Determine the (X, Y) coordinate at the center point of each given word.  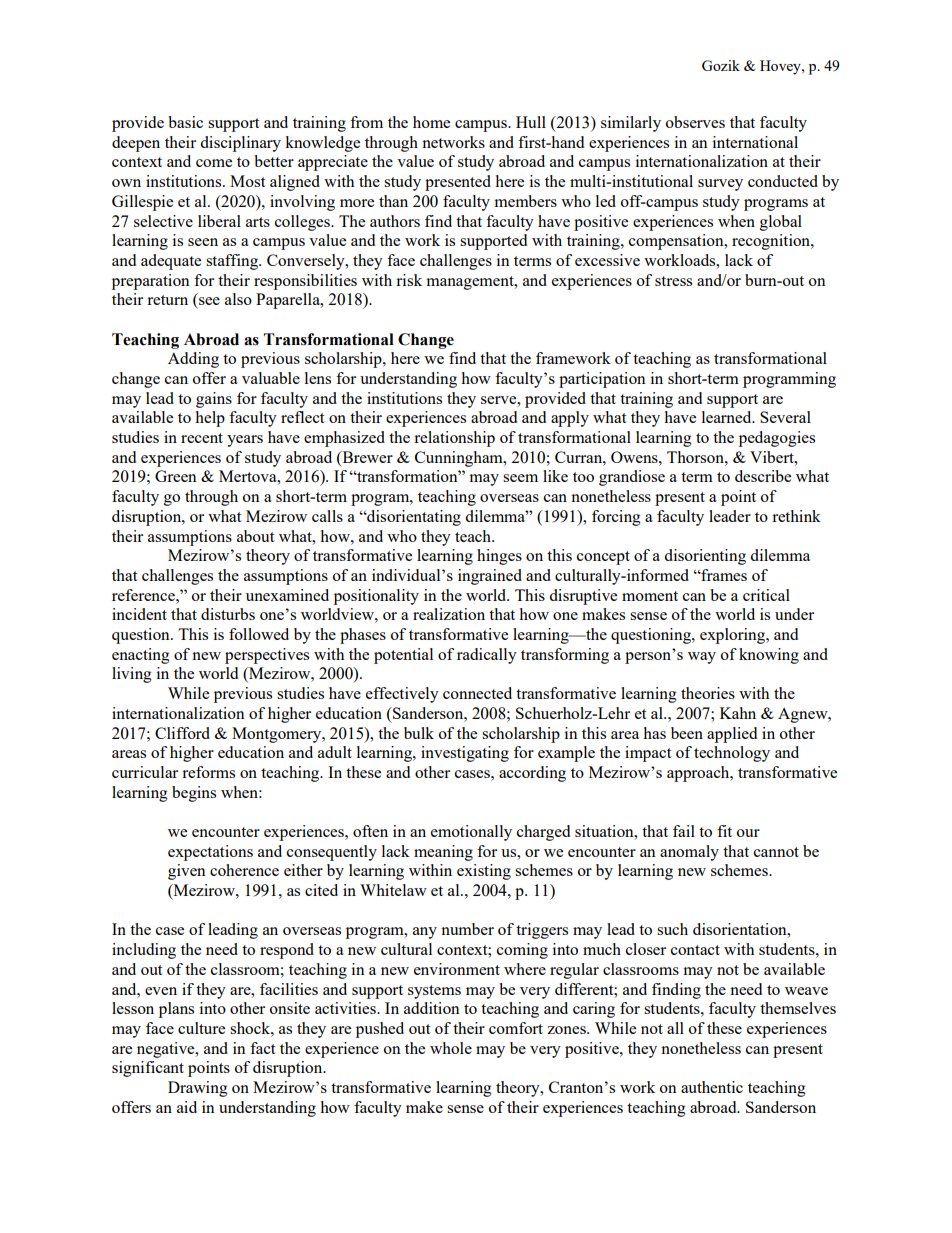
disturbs (228, 614)
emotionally (471, 833)
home (431, 122)
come (214, 163)
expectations (210, 853)
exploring (733, 636)
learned (728, 417)
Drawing (198, 1089)
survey (720, 185)
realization (449, 614)
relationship (454, 439)
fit (724, 831)
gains (214, 400)
